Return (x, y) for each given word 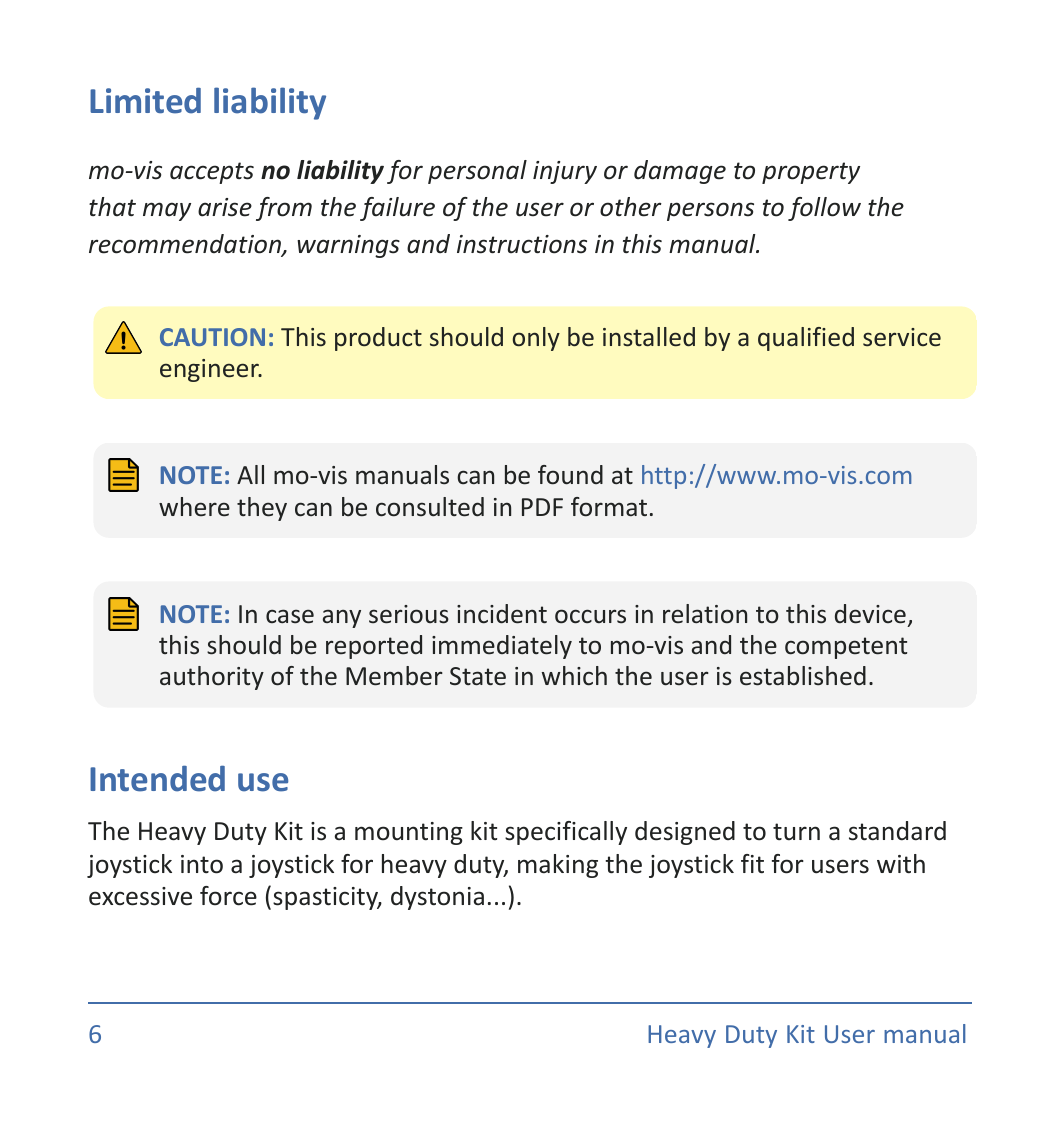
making (558, 866)
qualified (806, 339)
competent (846, 648)
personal (477, 172)
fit (752, 863)
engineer (210, 370)
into (202, 864)
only (536, 339)
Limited (145, 100)
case (290, 616)
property (811, 173)
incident (502, 614)
